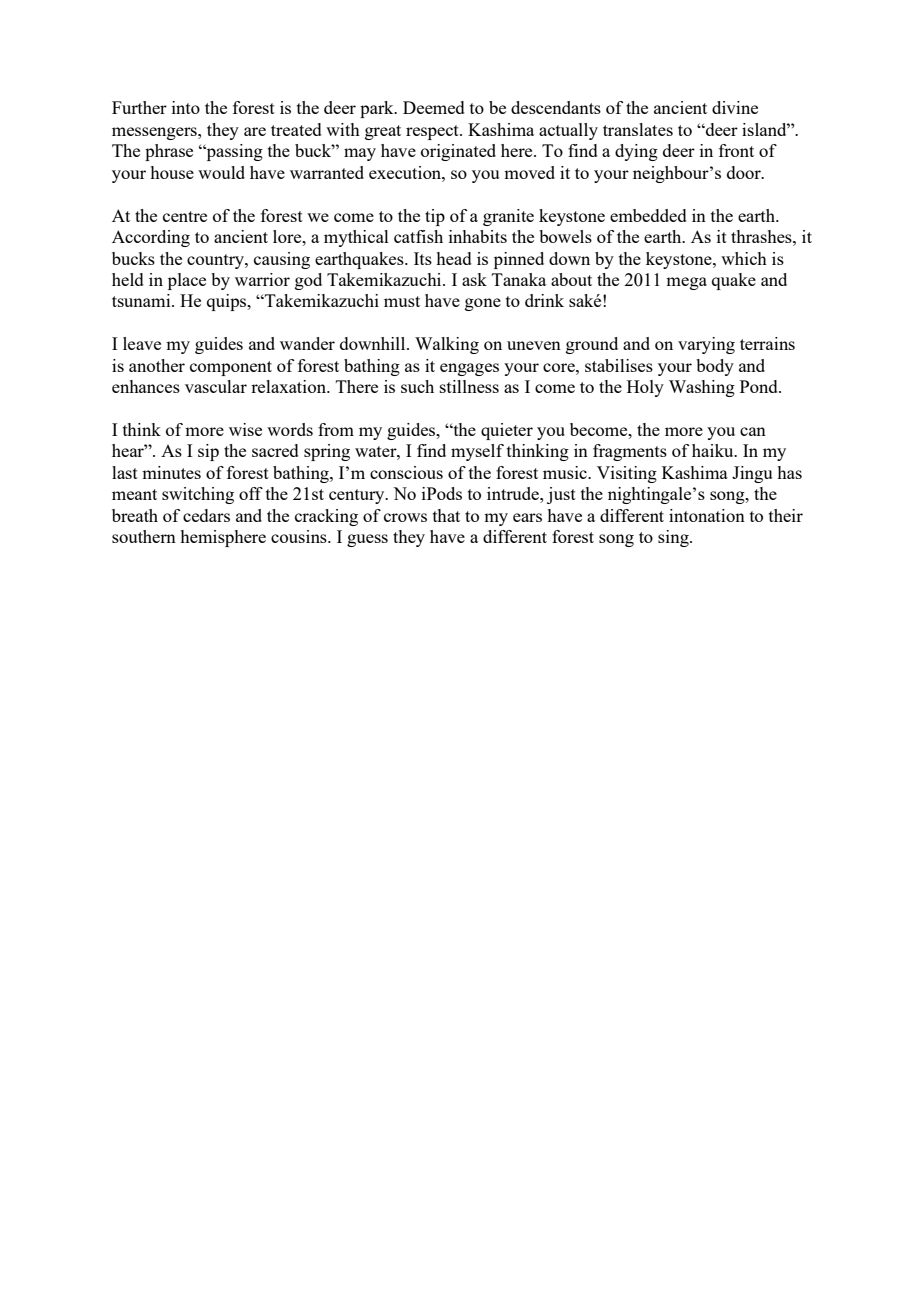  Describe the element at coordinates (786, 515) in the screenshot. I see `their` at that location.
